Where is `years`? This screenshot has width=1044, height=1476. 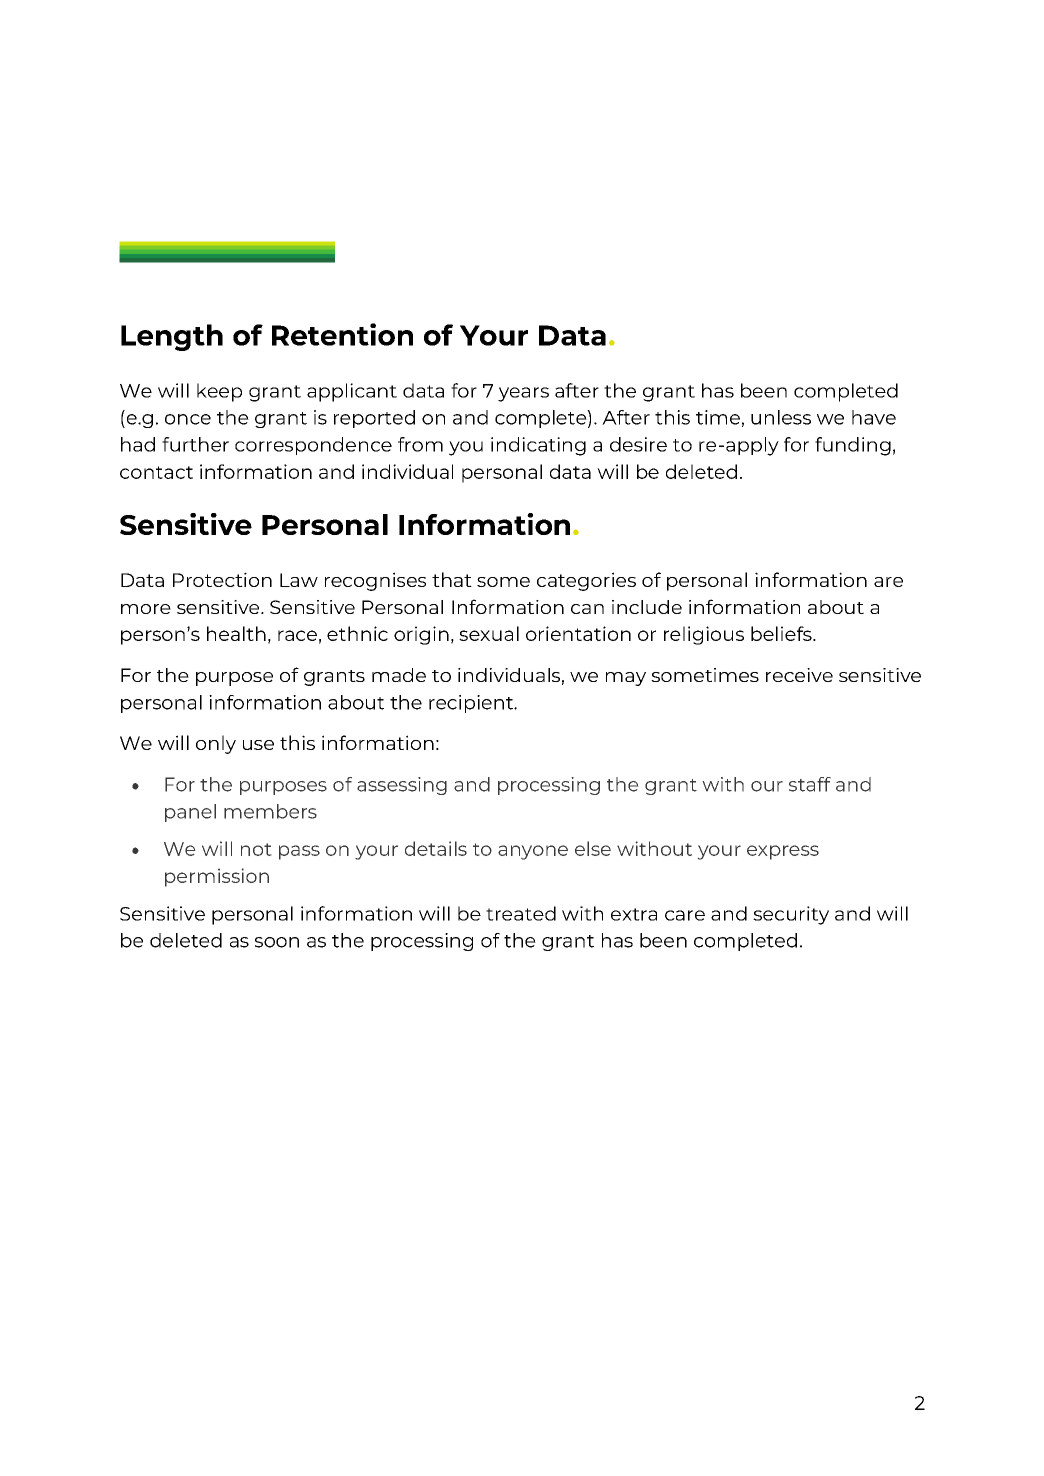 years is located at coordinates (523, 394).
